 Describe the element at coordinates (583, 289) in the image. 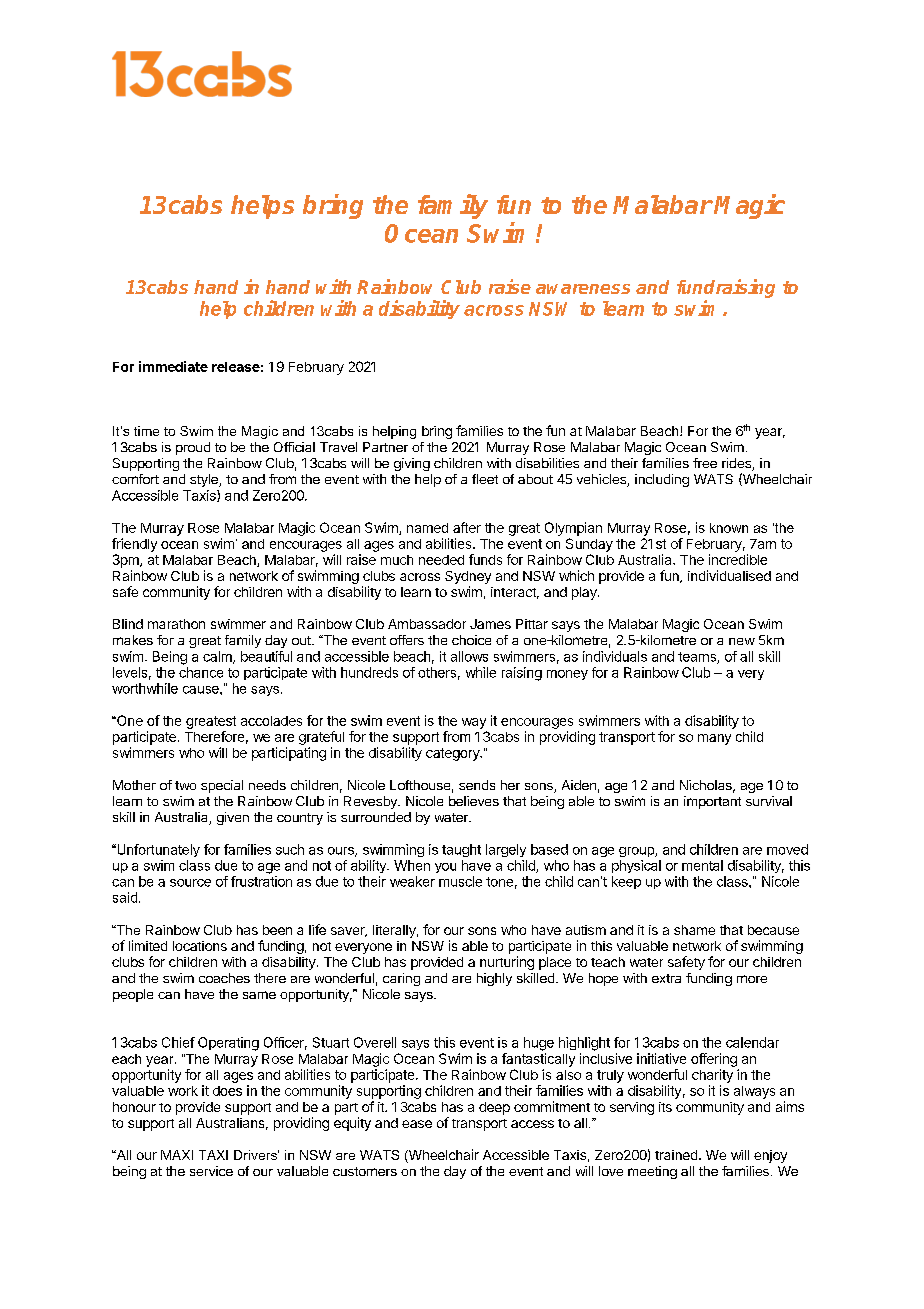

I see `awareness` at that location.
